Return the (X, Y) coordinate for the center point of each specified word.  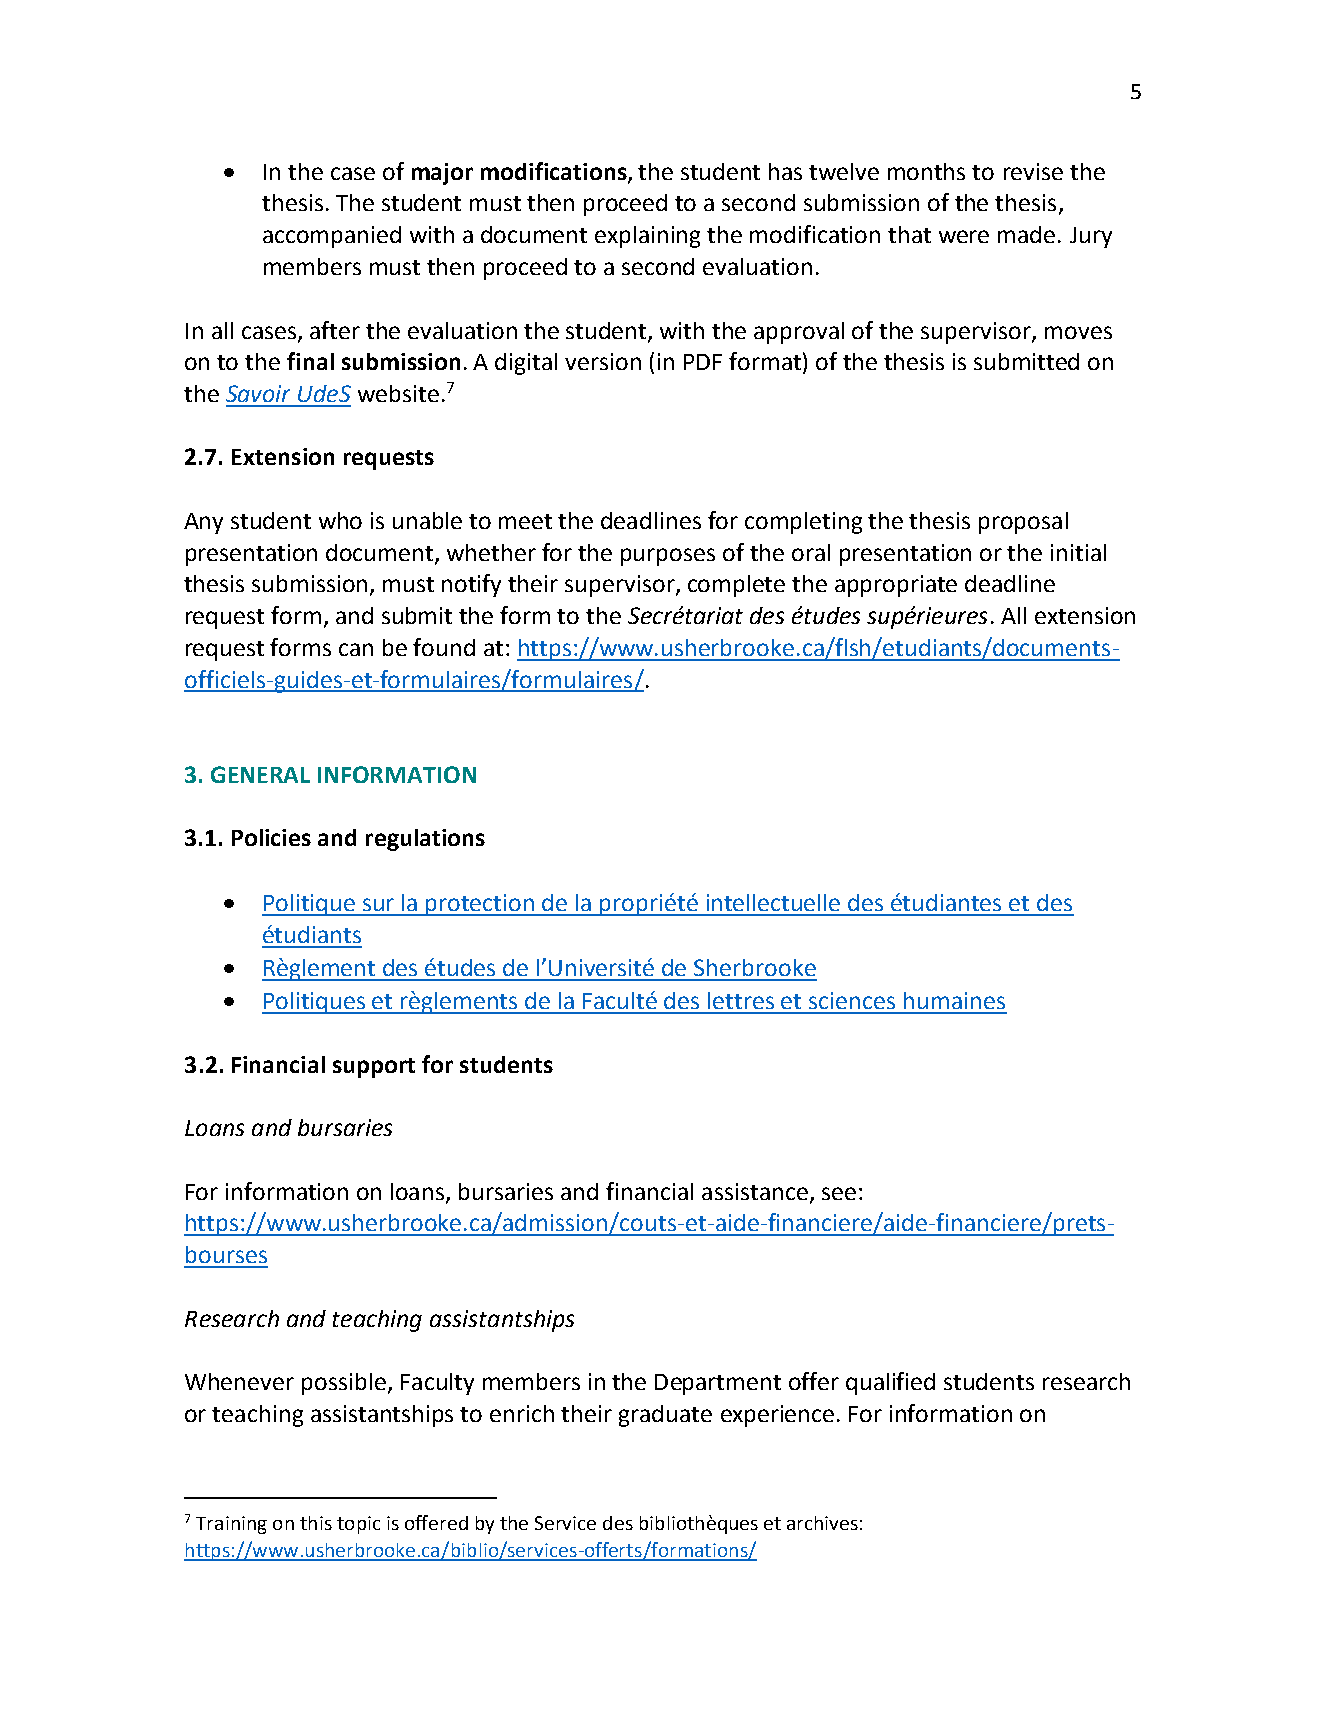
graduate (665, 1416)
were (964, 236)
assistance (755, 1191)
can (356, 649)
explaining (647, 237)
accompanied (332, 237)
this (316, 1523)
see (839, 1193)
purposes (668, 557)
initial (1078, 552)
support (374, 1068)
